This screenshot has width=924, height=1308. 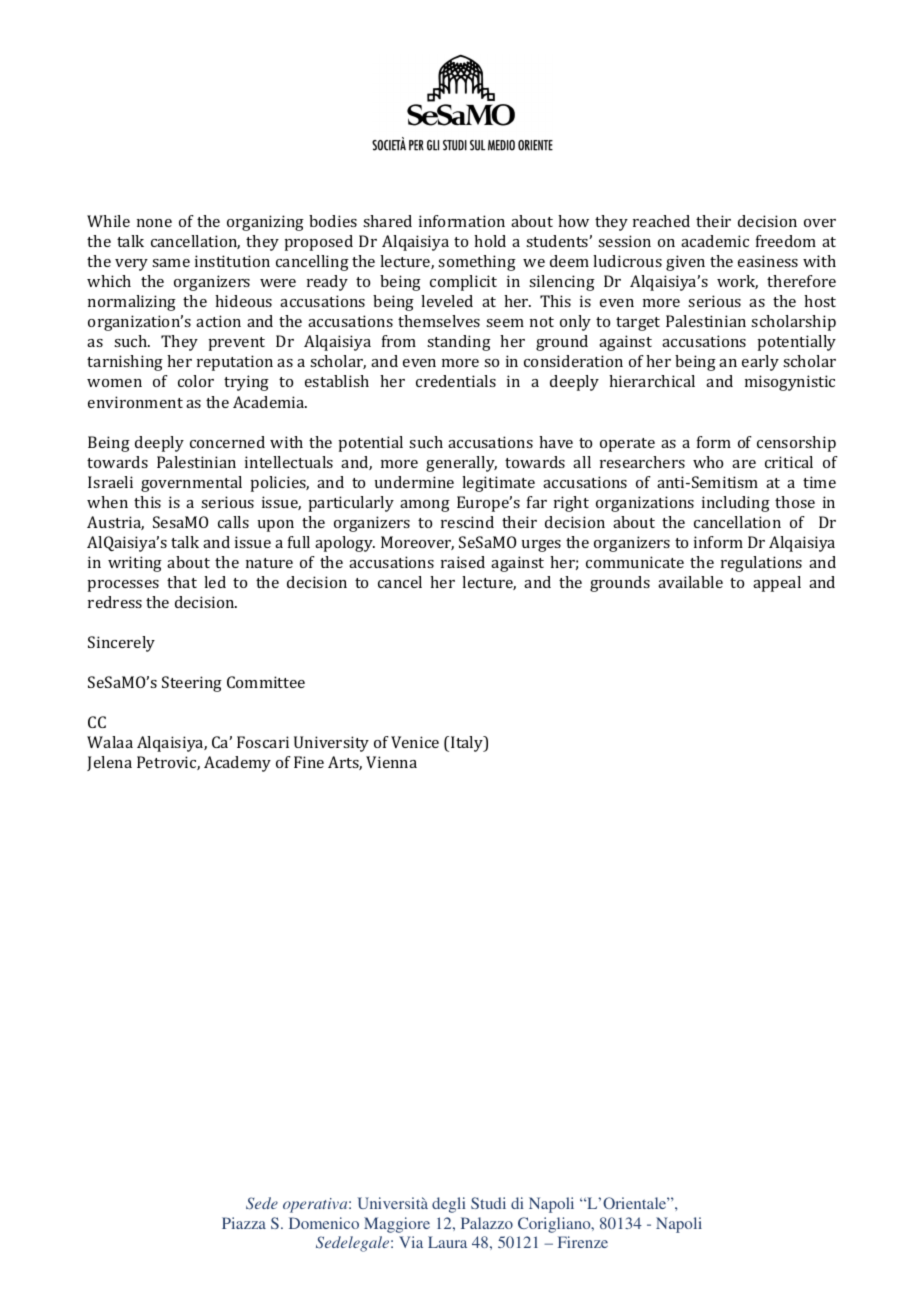 I want to click on Academy, so click(x=237, y=764).
